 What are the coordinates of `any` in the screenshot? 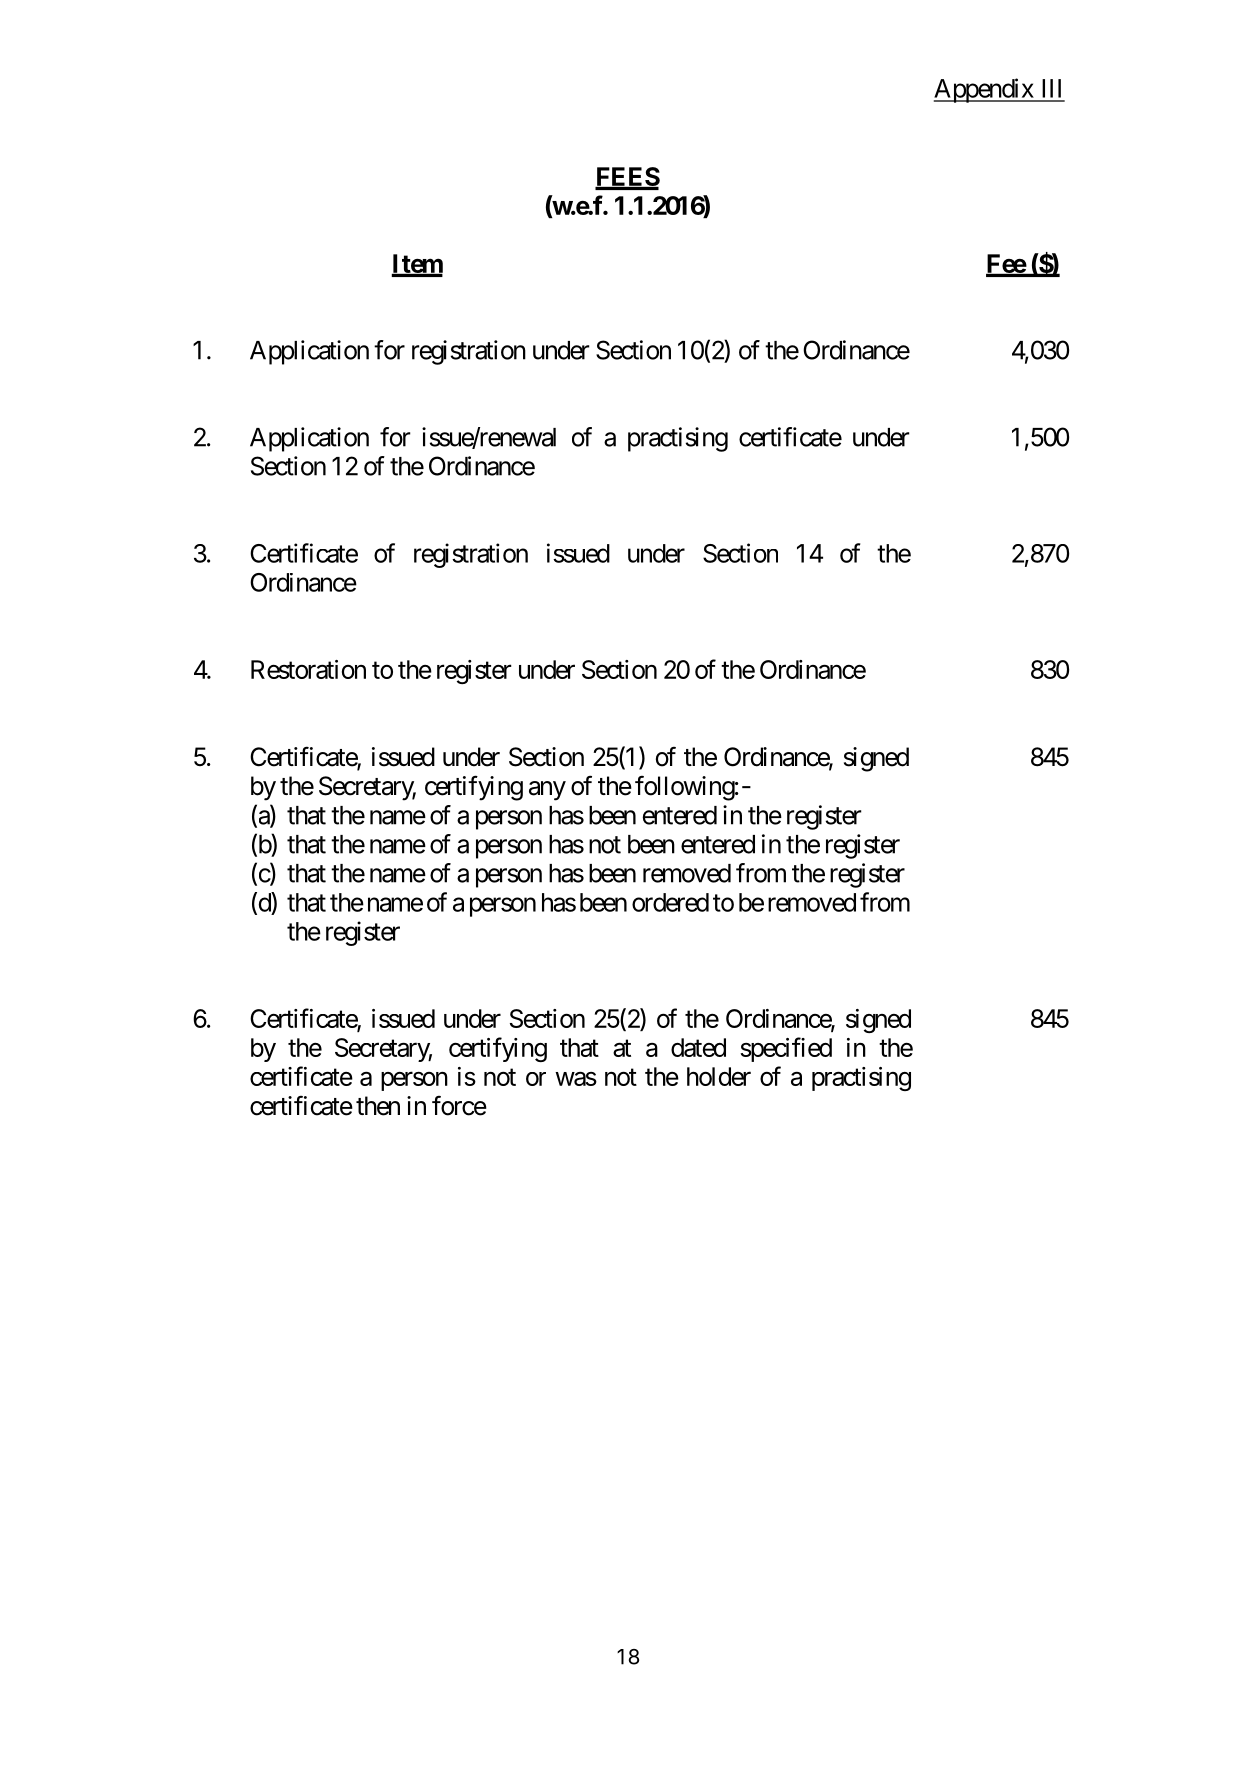 It's located at (547, 791).
